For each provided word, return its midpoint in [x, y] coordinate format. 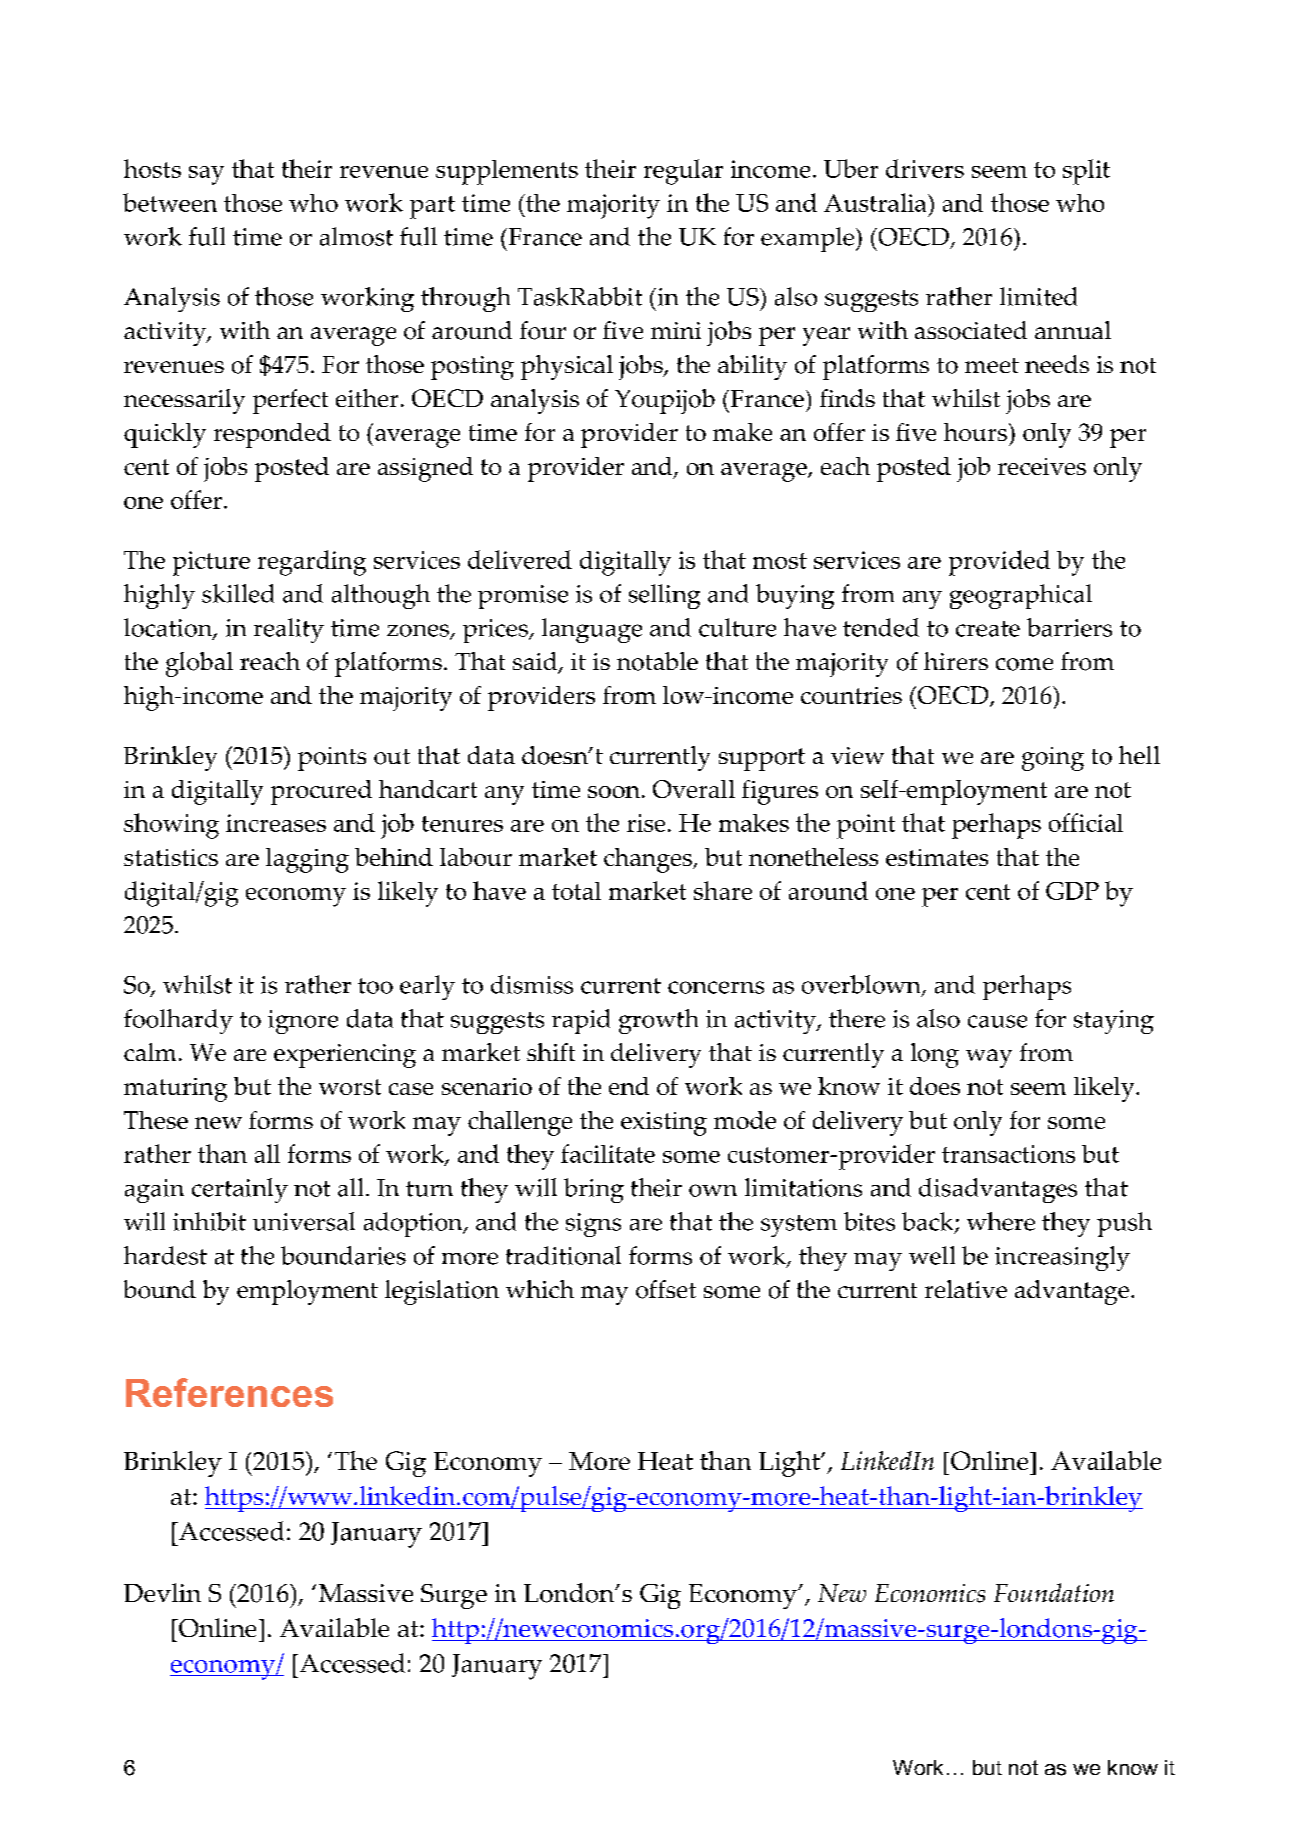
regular [683, 172]
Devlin [162, 1592]
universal [304, 1221]
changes [649, 860]
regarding [312, 563]
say [206, 175]
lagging [307, 860]
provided [999, 563]
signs [593, 1225]
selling [664, 596]
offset [666, 1289]
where [1001, 1221]
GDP [1072, 891]
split [1086, 172]
